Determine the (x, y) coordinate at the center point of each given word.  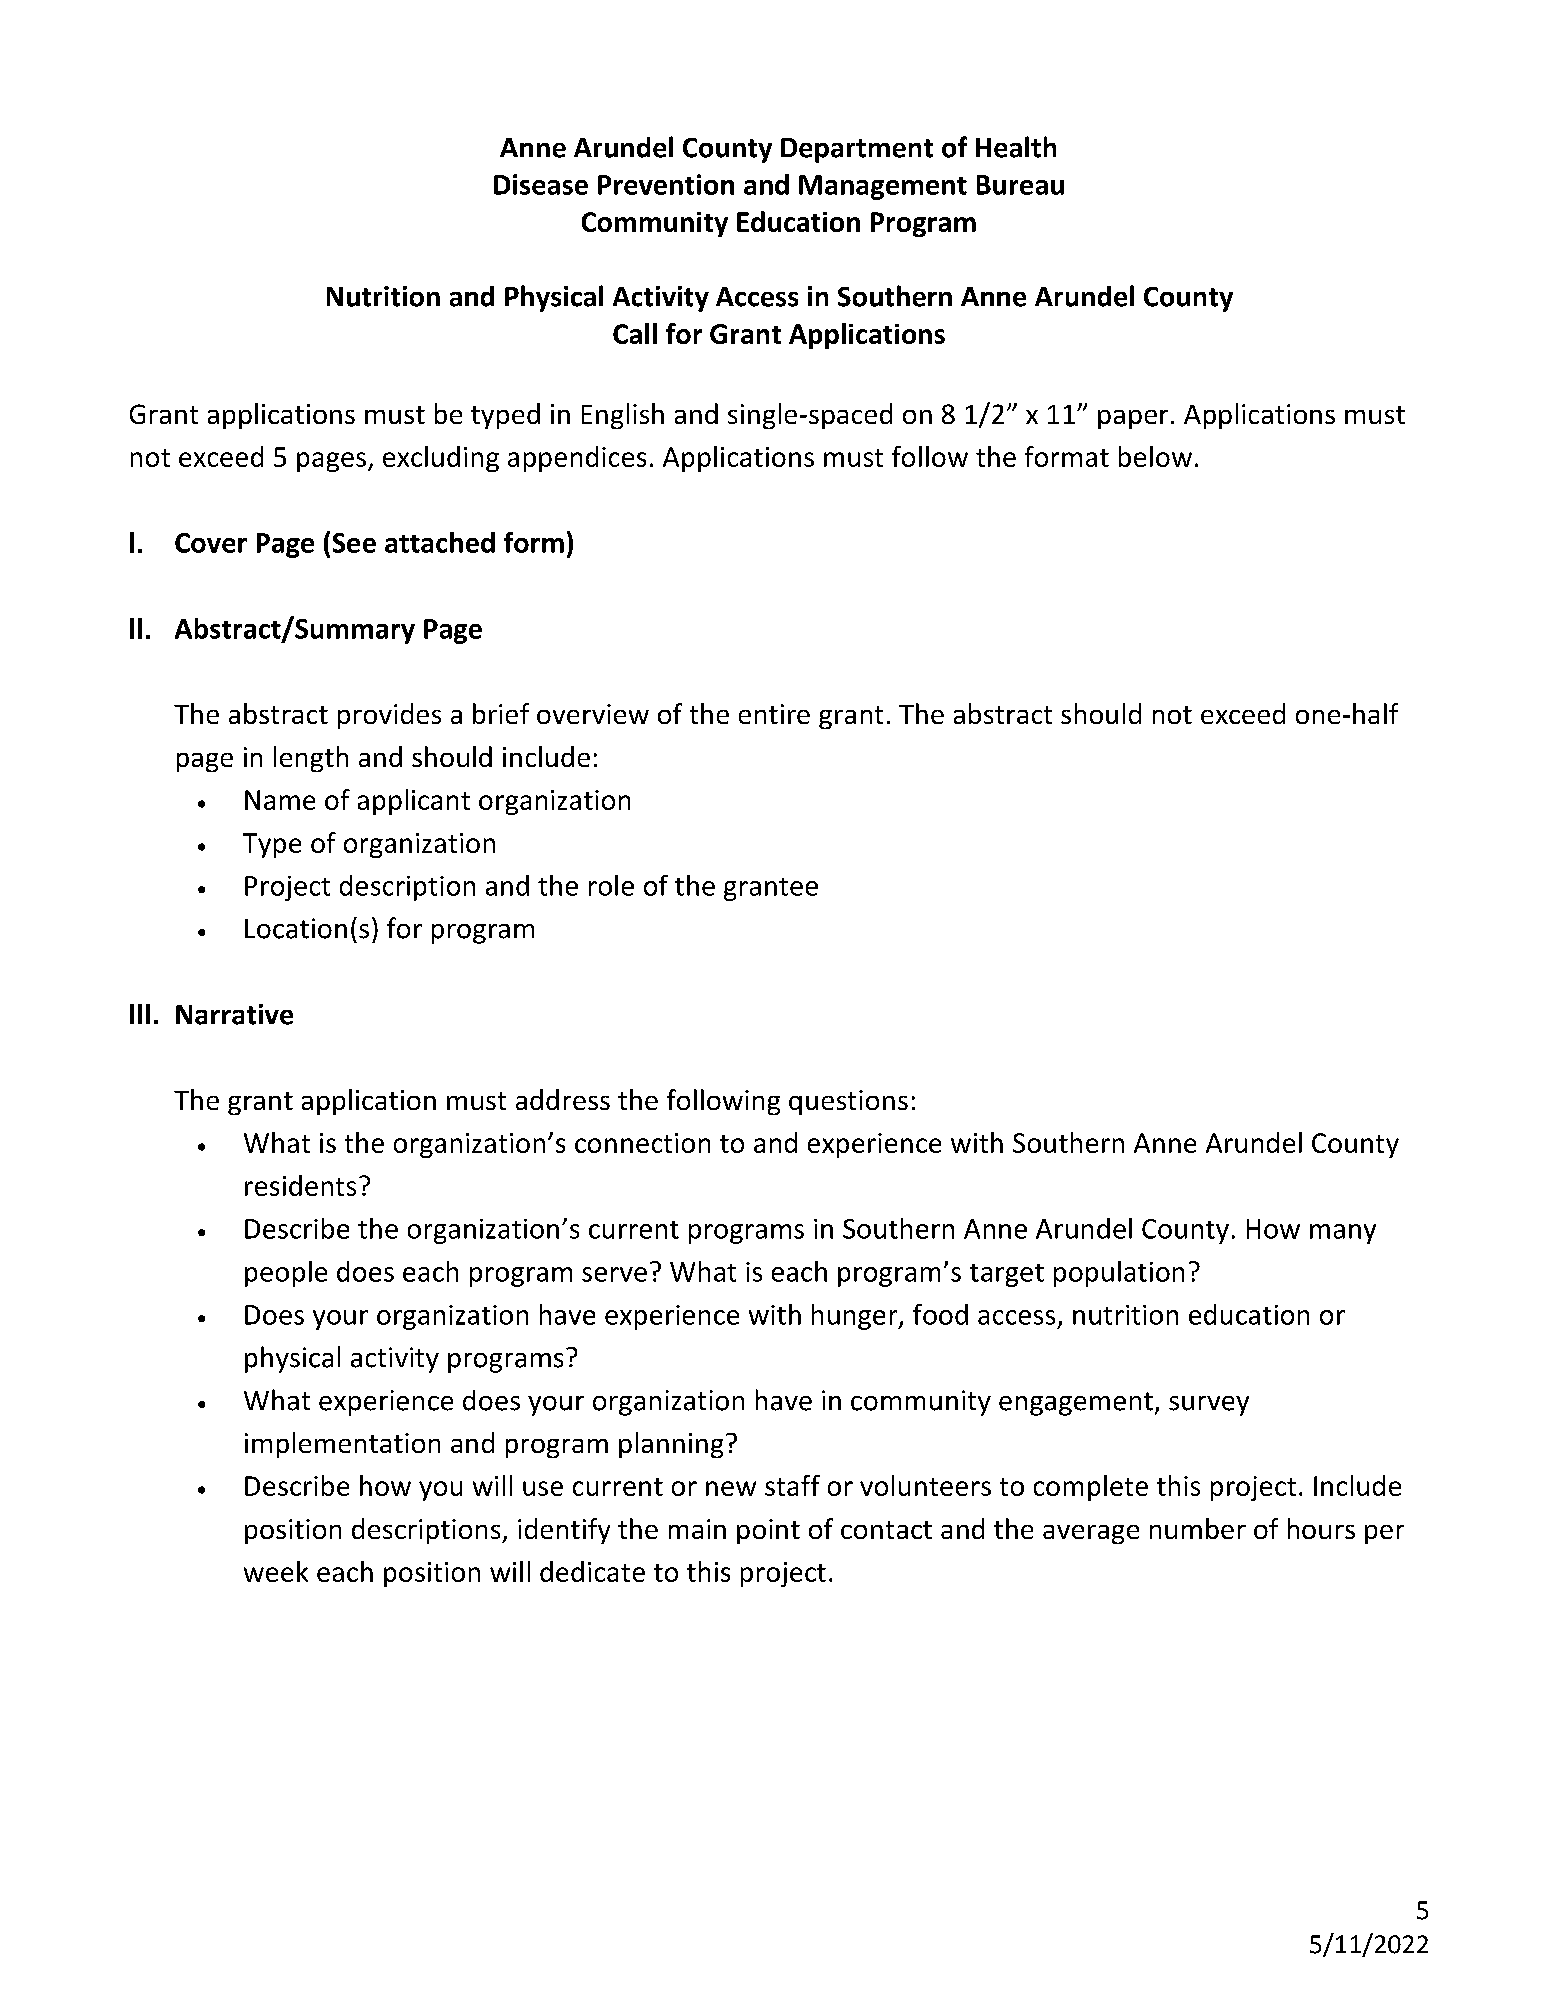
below (1155, 456)
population (1119, 1274)
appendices (577, 459)
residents (300, 1185)
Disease (541, 184)
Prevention (666, 184)
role (611, 885)
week (276, 1571)
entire (774, 714)
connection (642, 1143)
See (354, 543)
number (1198, 1528)
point (768, 1531)
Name (280, 800)
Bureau (1020, 185)
